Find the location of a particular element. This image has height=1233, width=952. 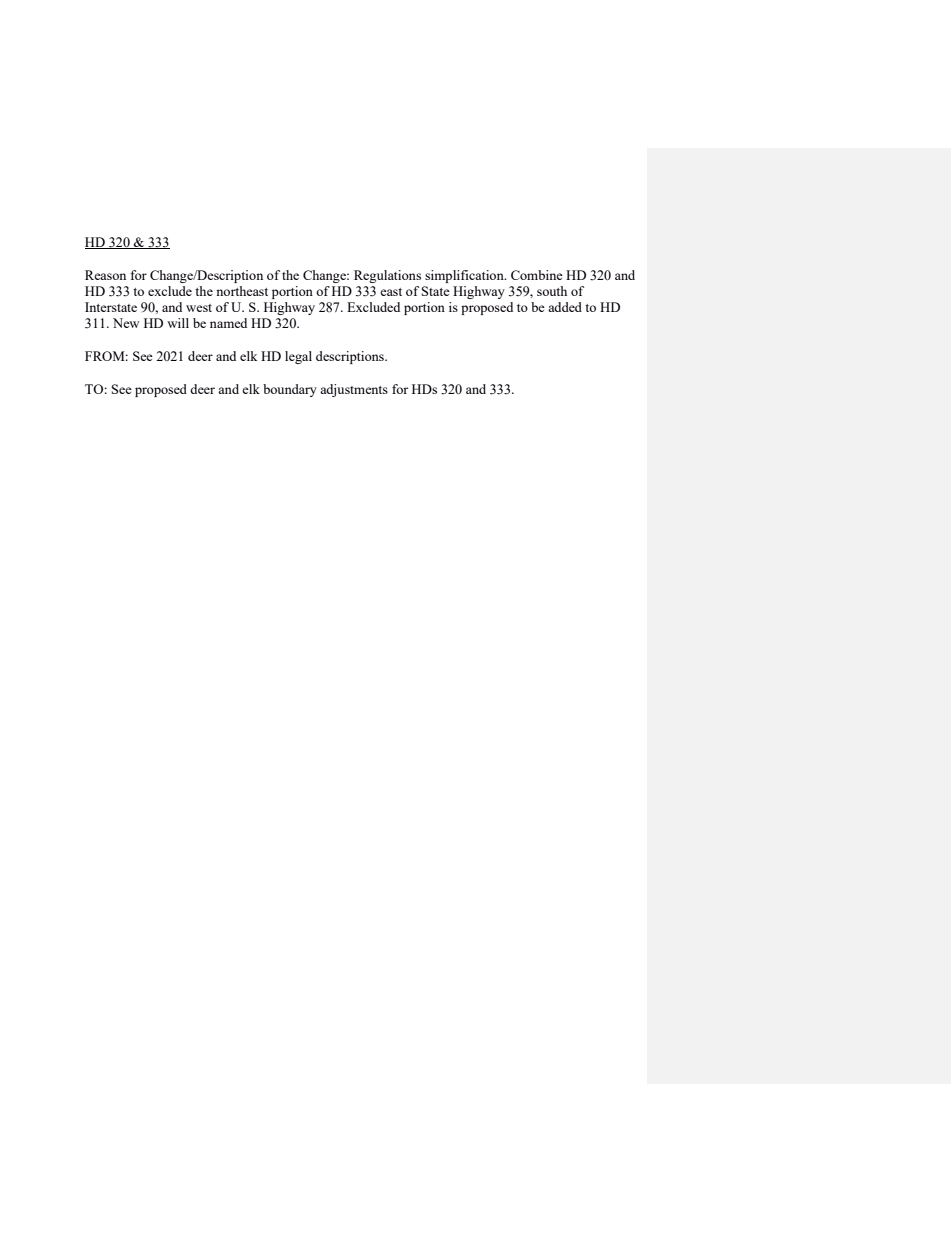

Reason is located at coordinates (105, 275).
